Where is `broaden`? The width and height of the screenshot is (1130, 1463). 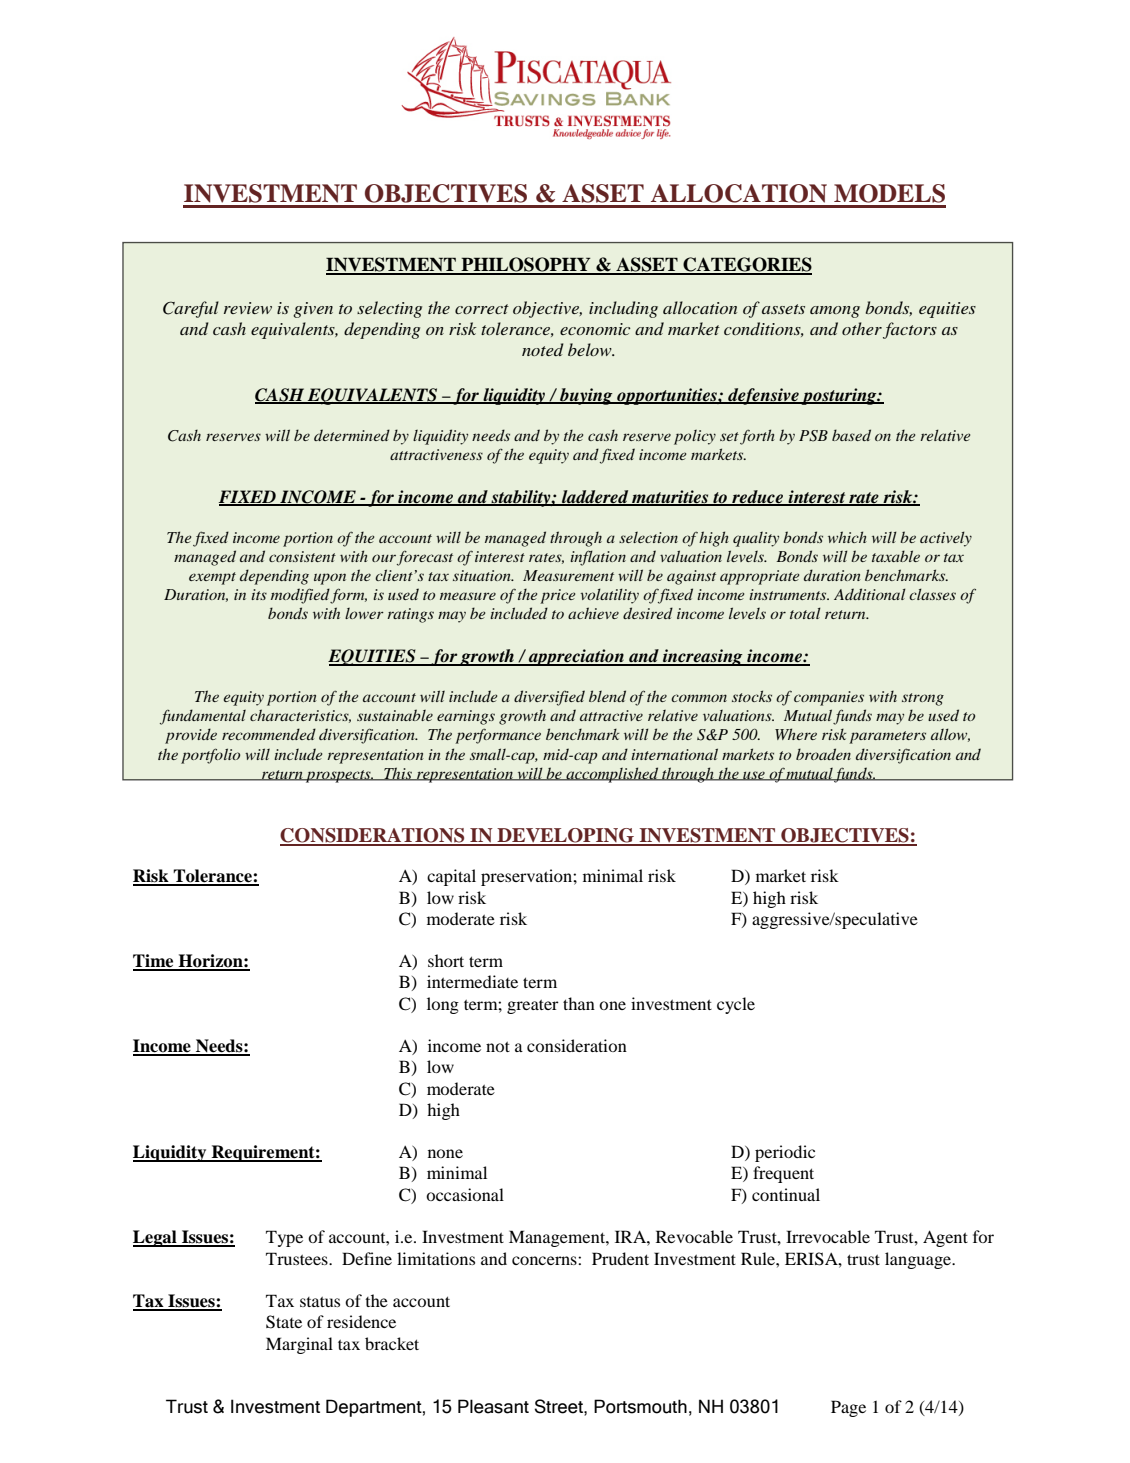
broaden is located at coordinates (823, 754).
